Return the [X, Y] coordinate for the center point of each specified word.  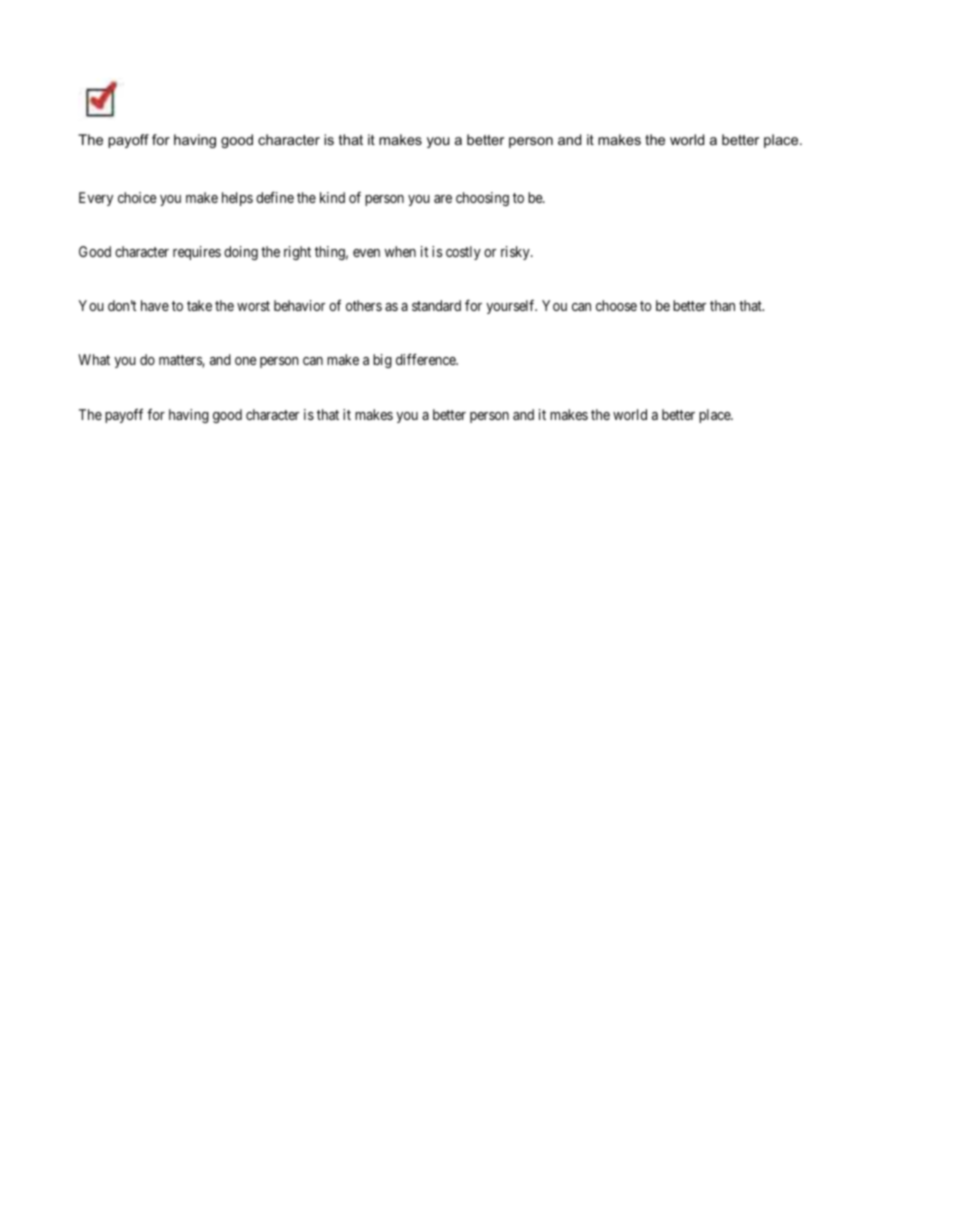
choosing [482, 199]
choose [616, 305]
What [94, 359]
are [443, 199]
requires [197, 253]
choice [137, 197]
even [366, 253]
